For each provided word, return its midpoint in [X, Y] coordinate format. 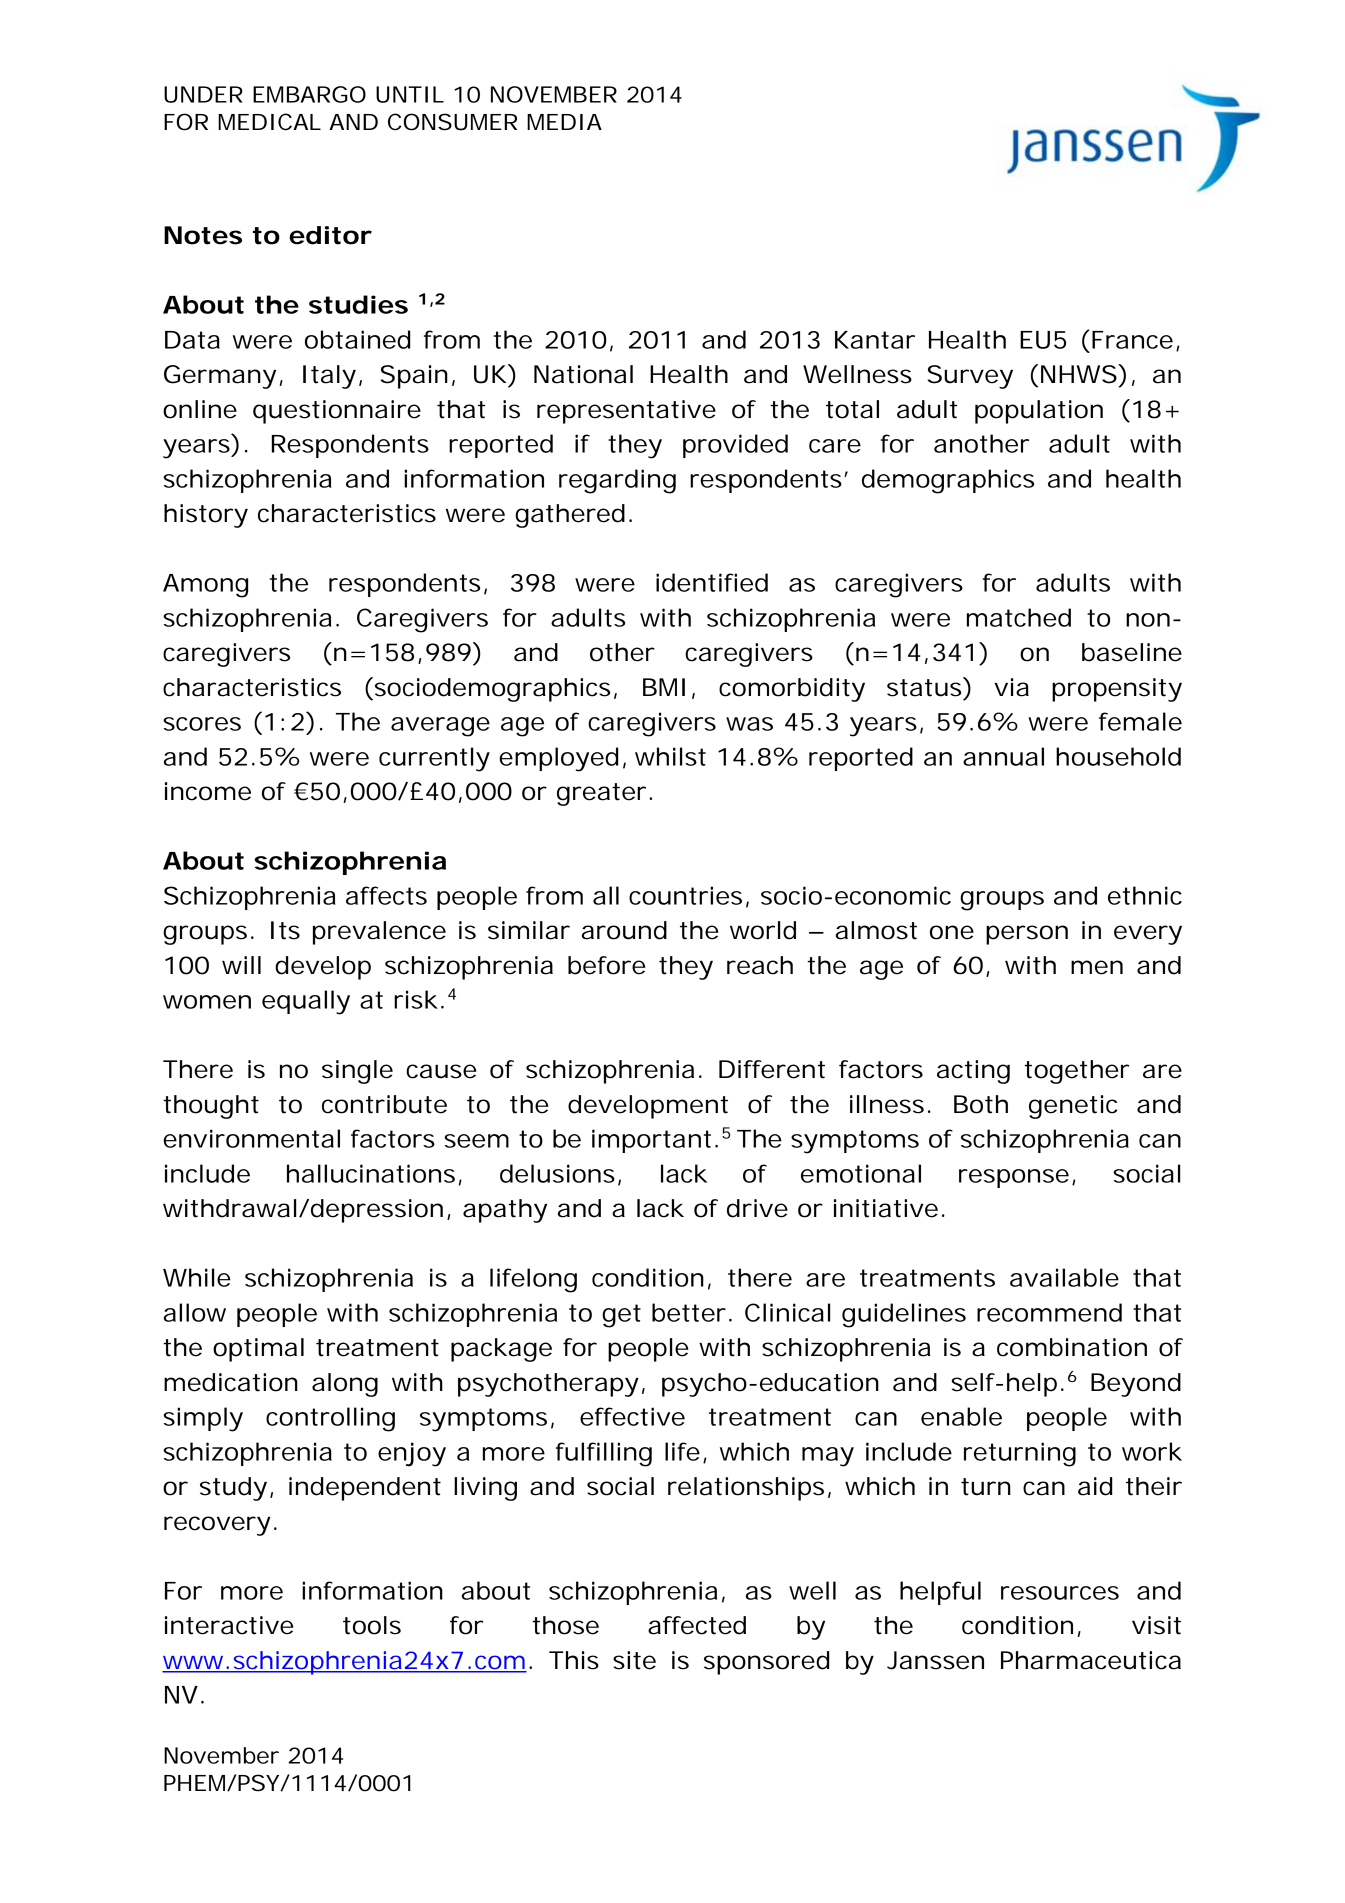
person [1027, 935]
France [1132, 340]
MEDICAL [269, 122]
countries [685, 895]
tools [372, 1625]
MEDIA [564, 122]
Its [285, 930]
